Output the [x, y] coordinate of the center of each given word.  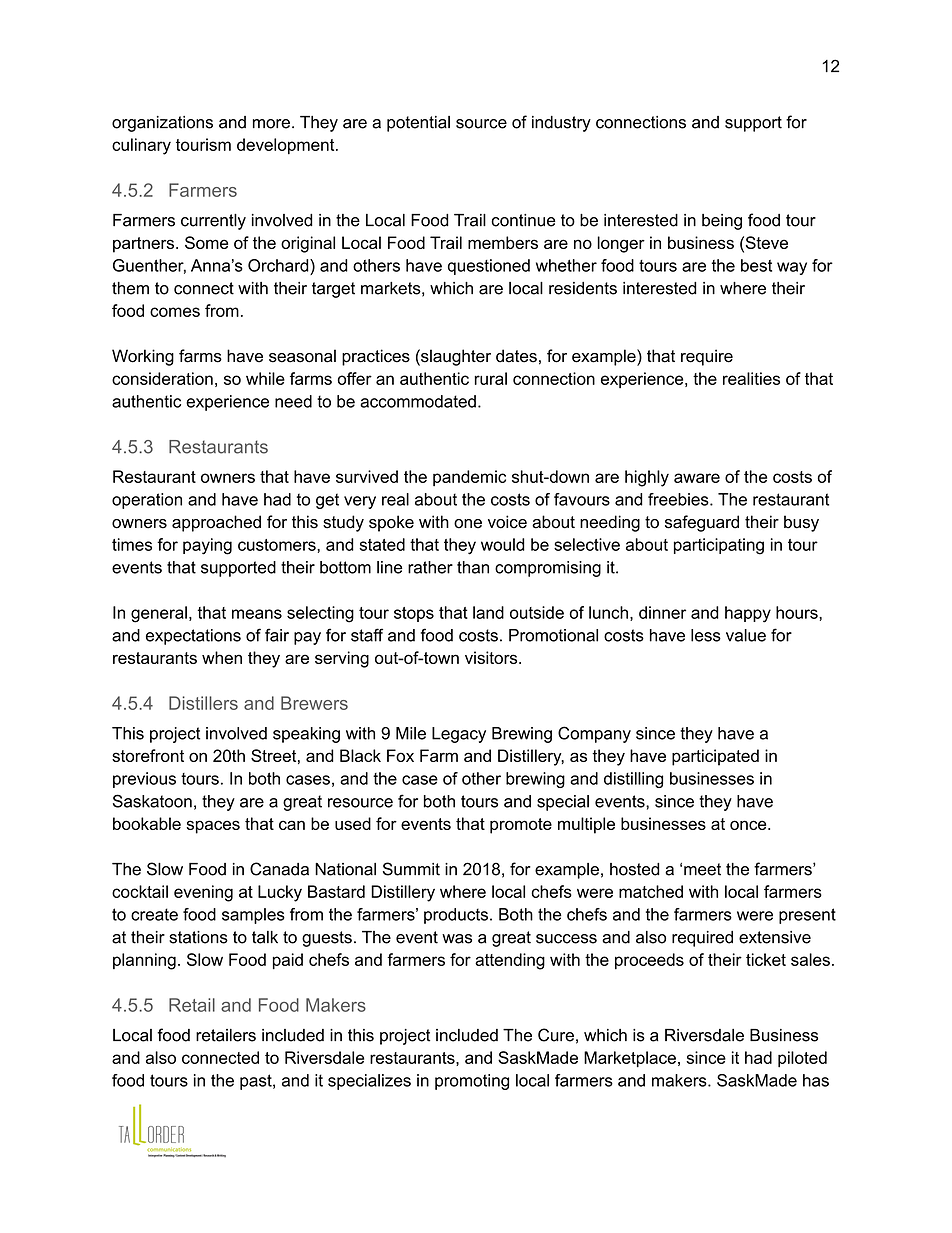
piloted [802, 1059]
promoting [472, 1082]
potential [418, 124]
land [488, 612]
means [257, 614]
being [722, 222]
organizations [162, 124]
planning [144, 961]
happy [748, 614]
